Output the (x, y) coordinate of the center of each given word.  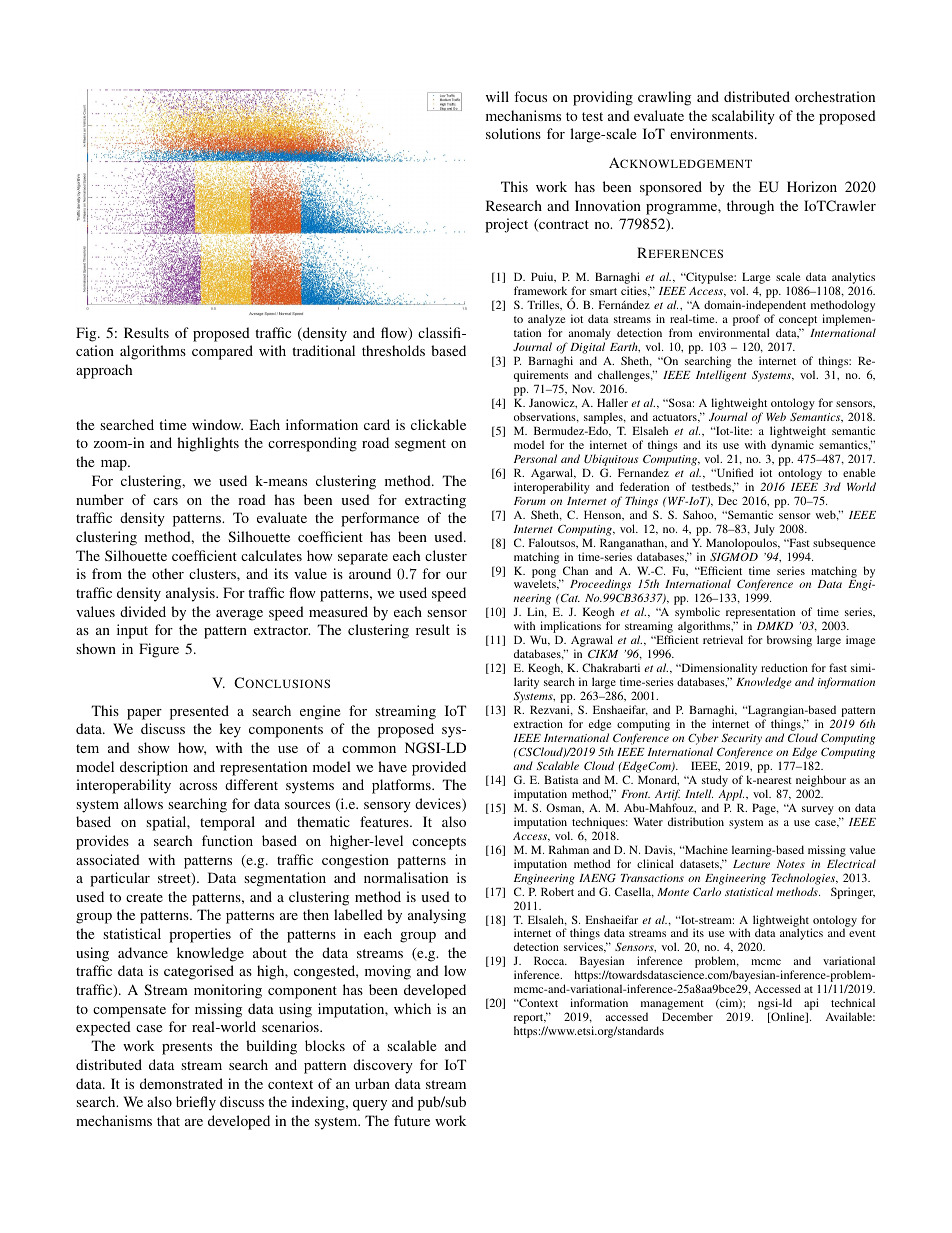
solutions (513, 133)
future (412, 1120)
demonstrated (181, 1083)
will (497, 96)
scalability (743, 117)
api (811, 1005)
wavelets (536, 584)
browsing (789, 641)
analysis (191, 594)
